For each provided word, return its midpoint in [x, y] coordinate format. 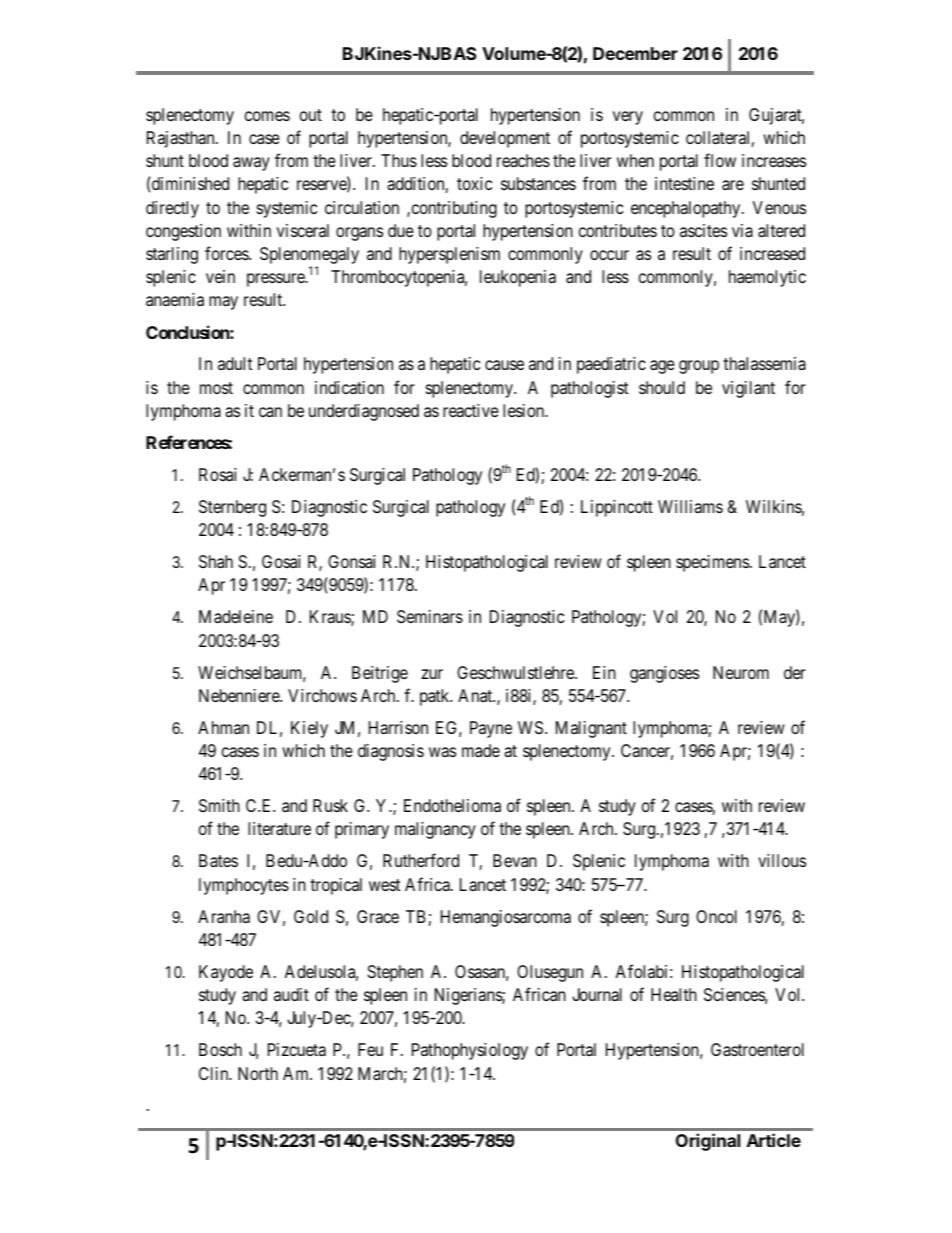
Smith [219, 805]
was [442, 752]
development [505, 139]
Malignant [591, 729]
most [216, 388]
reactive [471, 411]
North [258, 1073]
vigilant [748, 389]
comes [267, 116]
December [635, 53]
